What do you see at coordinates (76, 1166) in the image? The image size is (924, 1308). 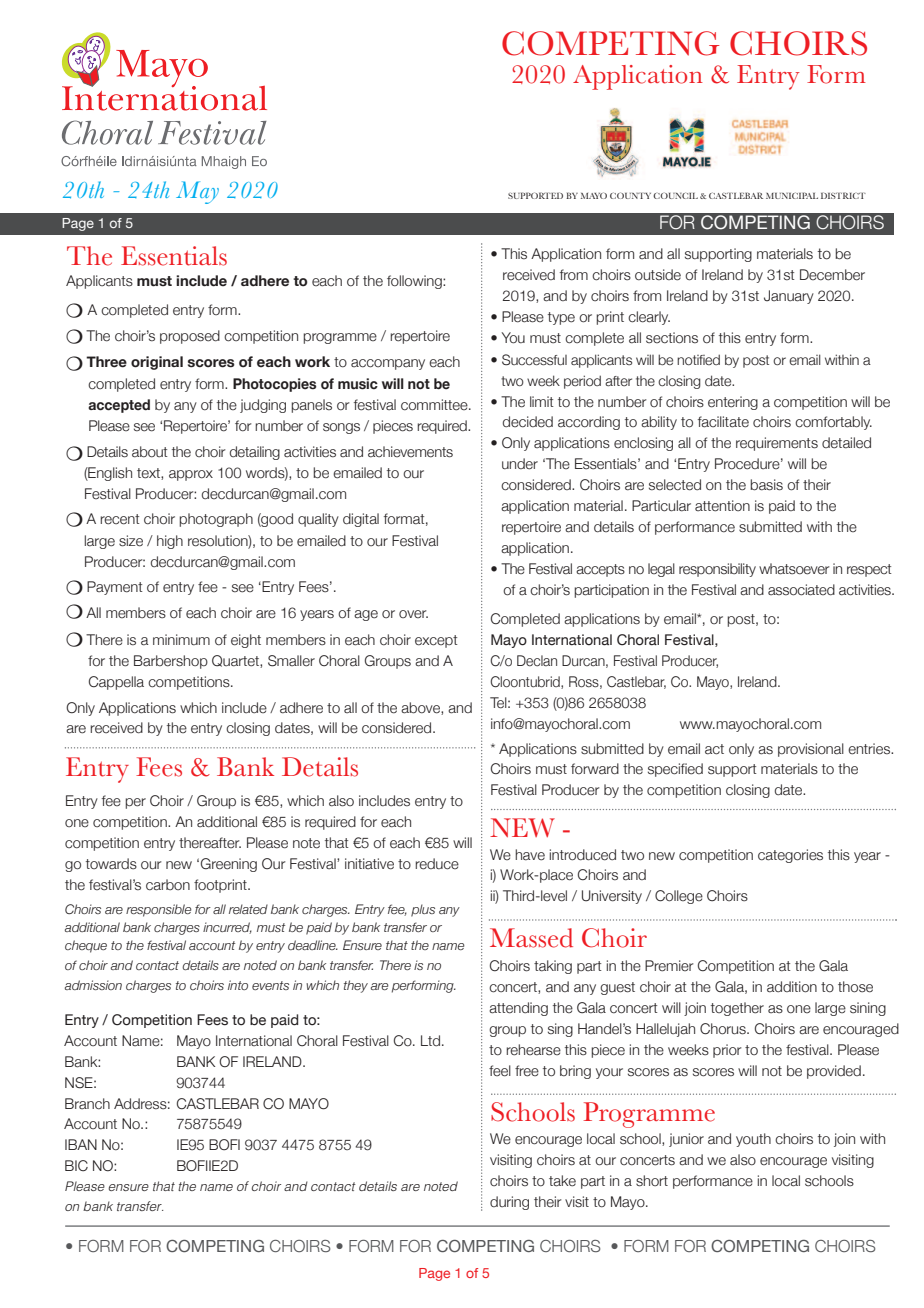 I see `BIC` at bounding box center [76, 1166].
